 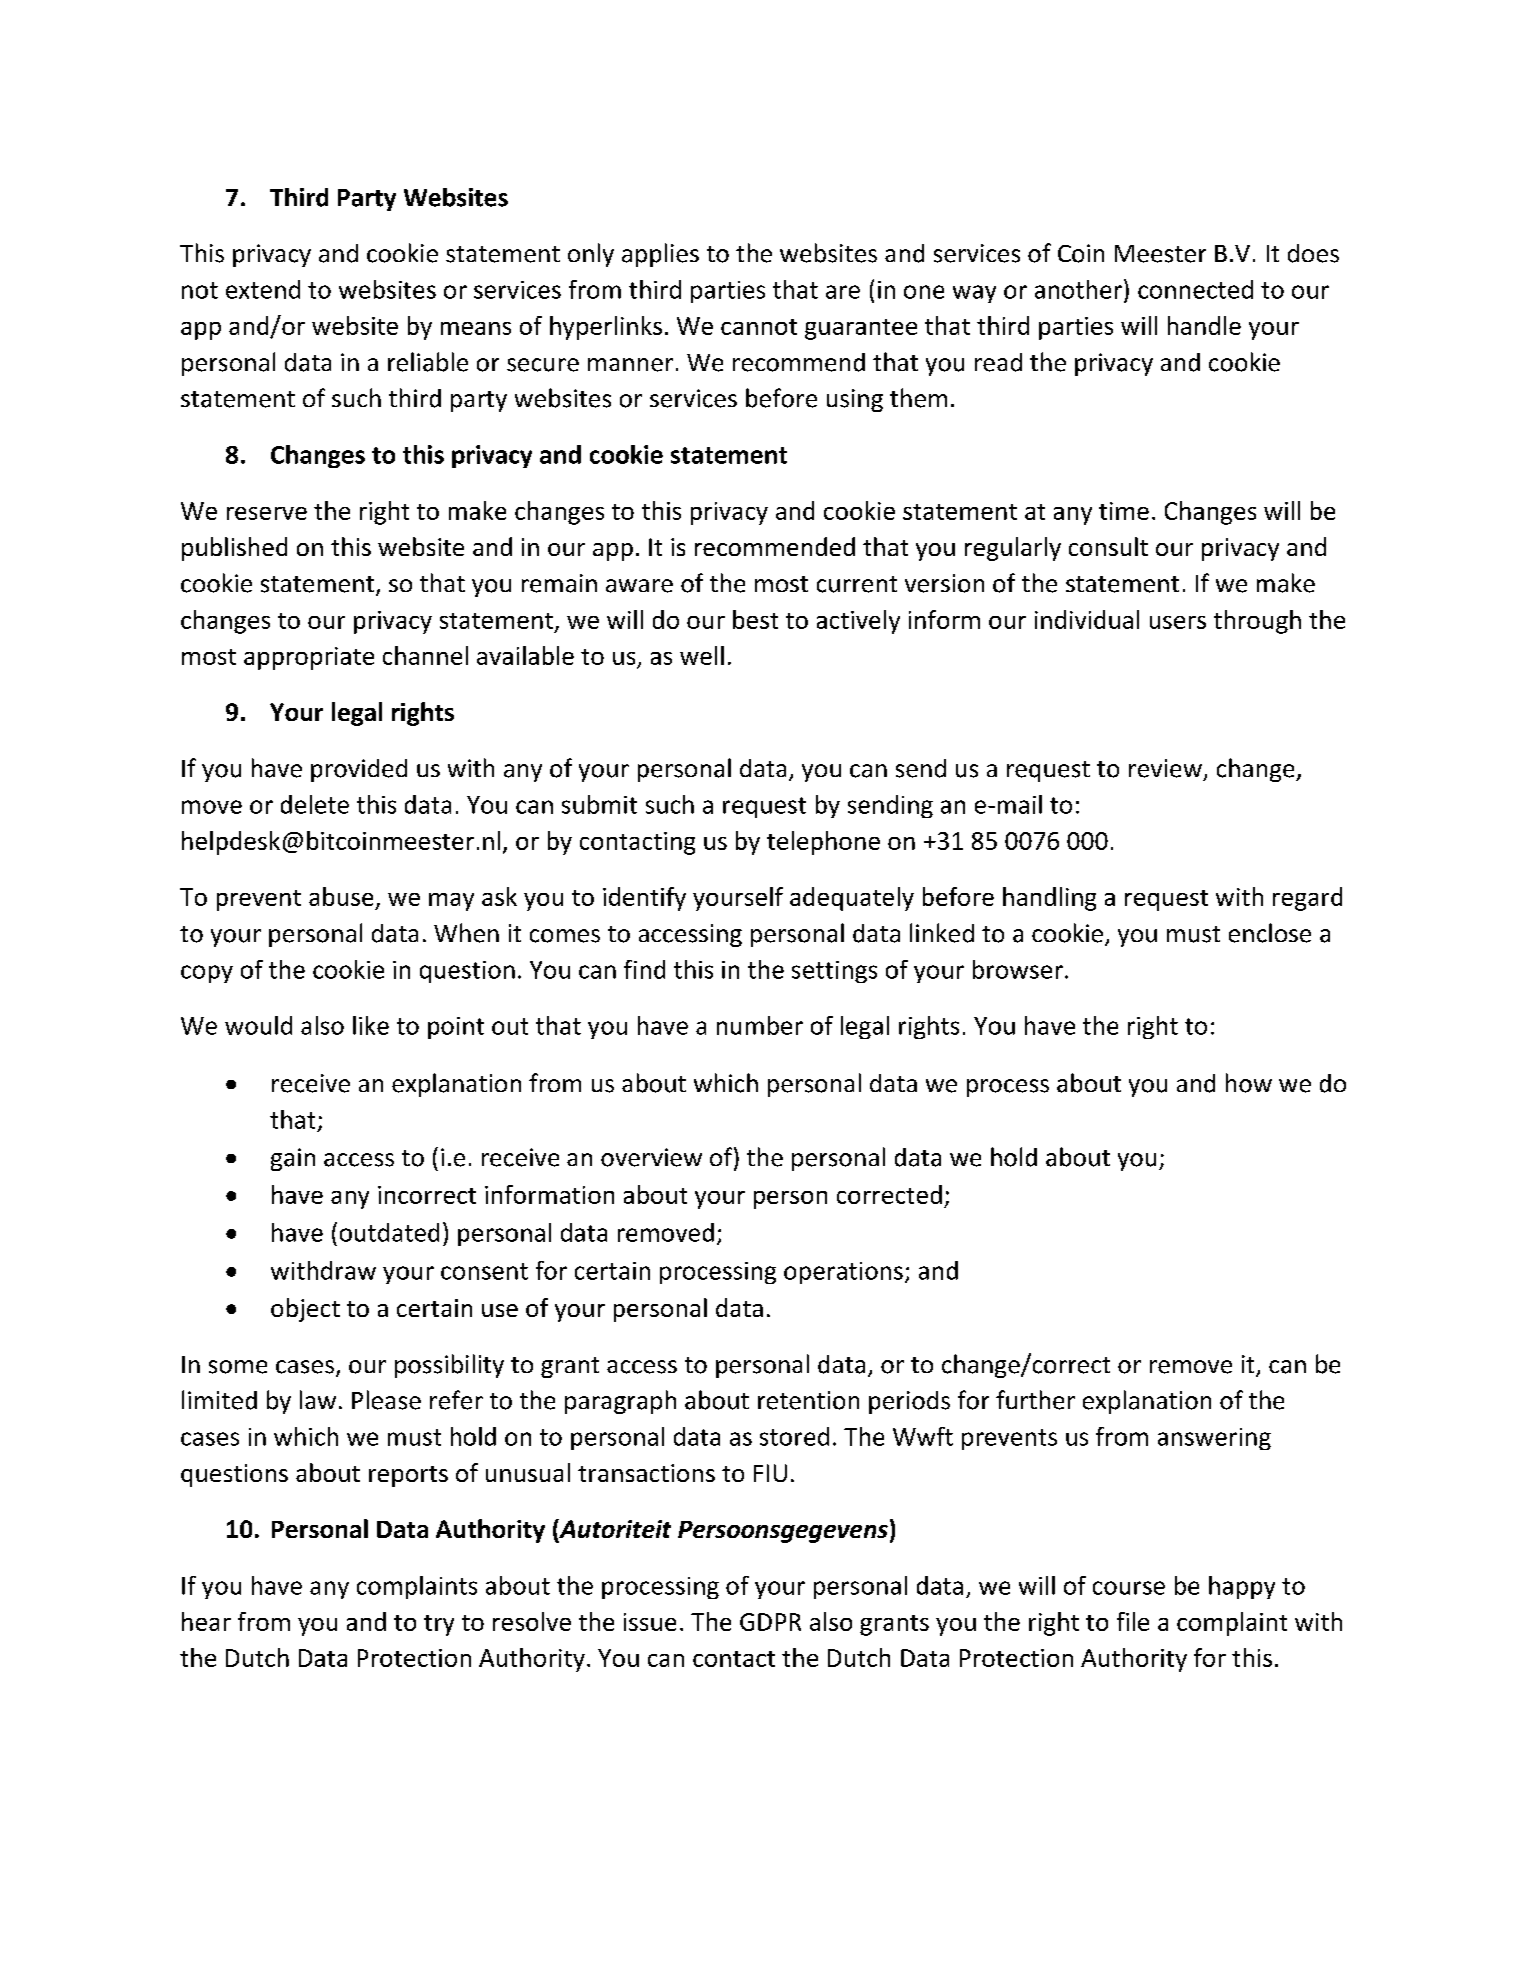 I want to click on how, so click(x=1249, y=1083).
